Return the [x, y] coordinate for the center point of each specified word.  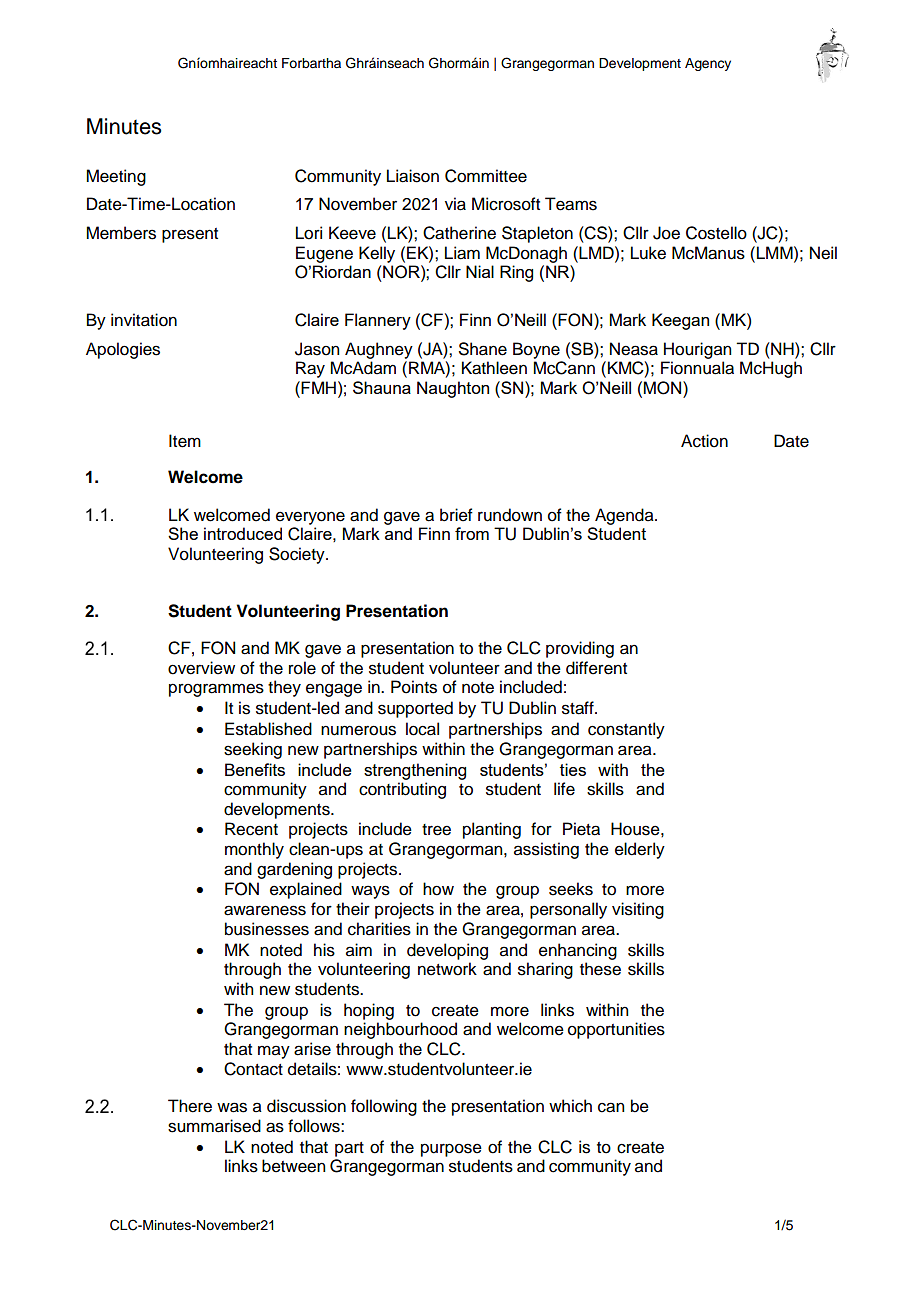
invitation [144, 320]
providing [580, 649]
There [190, 1106]
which [570, 1106]
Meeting [116, 177]
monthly [254, 850]
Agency [708, 64]
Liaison [413, 176]
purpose [451, 1150]
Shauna [382, 387]
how [438, 889]
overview [201, 668]
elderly [640, 850]
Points [414, 687]
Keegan [680, 321]
